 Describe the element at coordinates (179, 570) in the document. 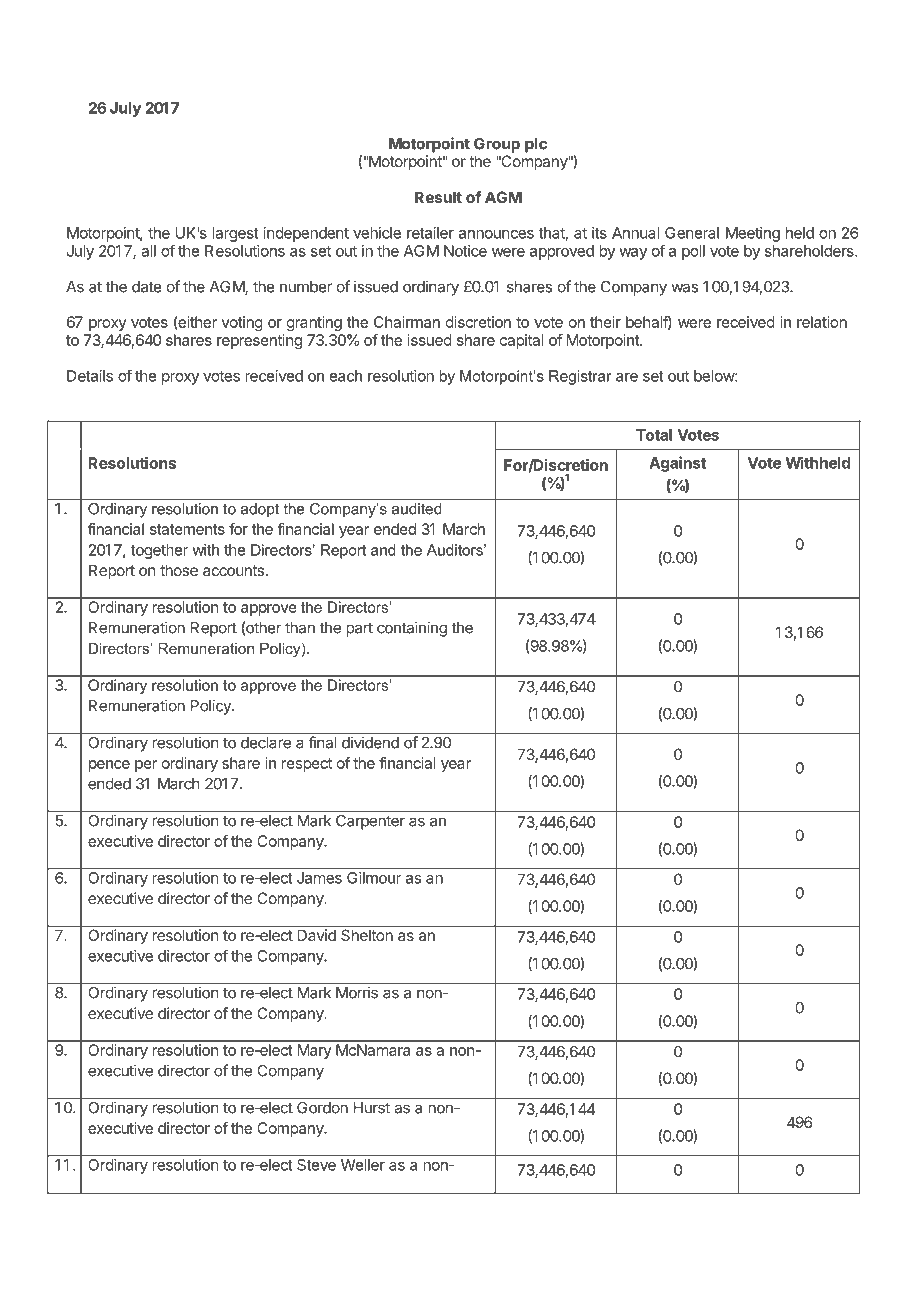

I see `those` at that location.
